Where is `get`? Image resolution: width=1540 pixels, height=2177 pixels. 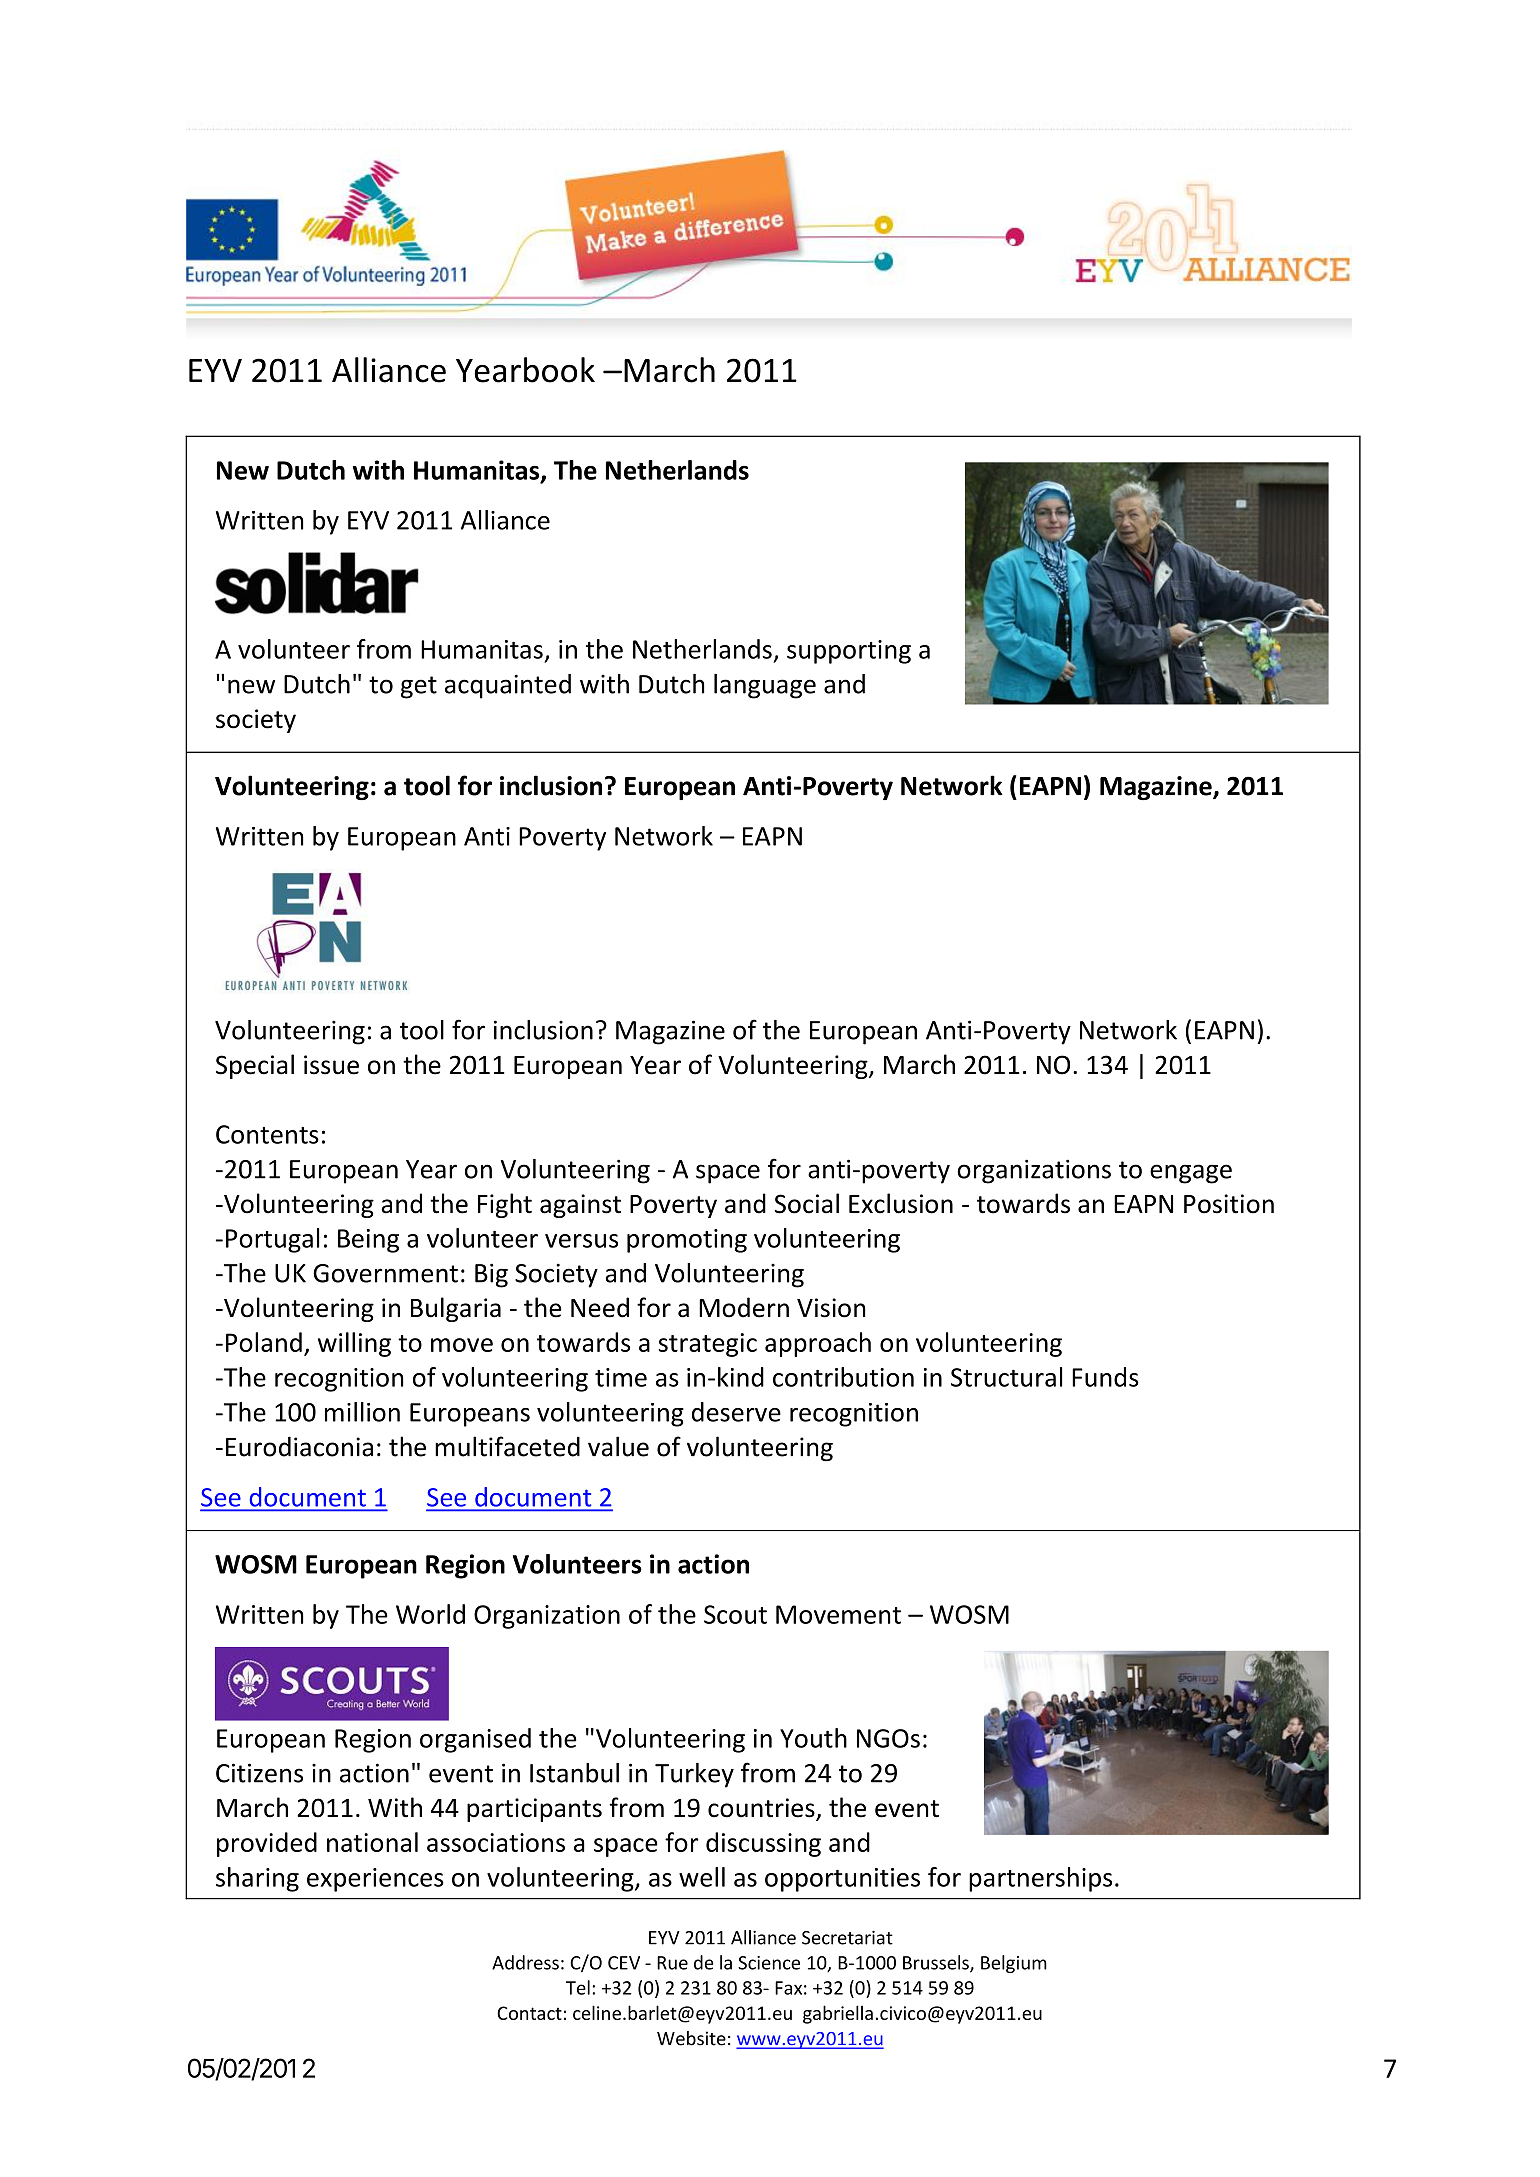 get is located at coordinates (419, 687).
